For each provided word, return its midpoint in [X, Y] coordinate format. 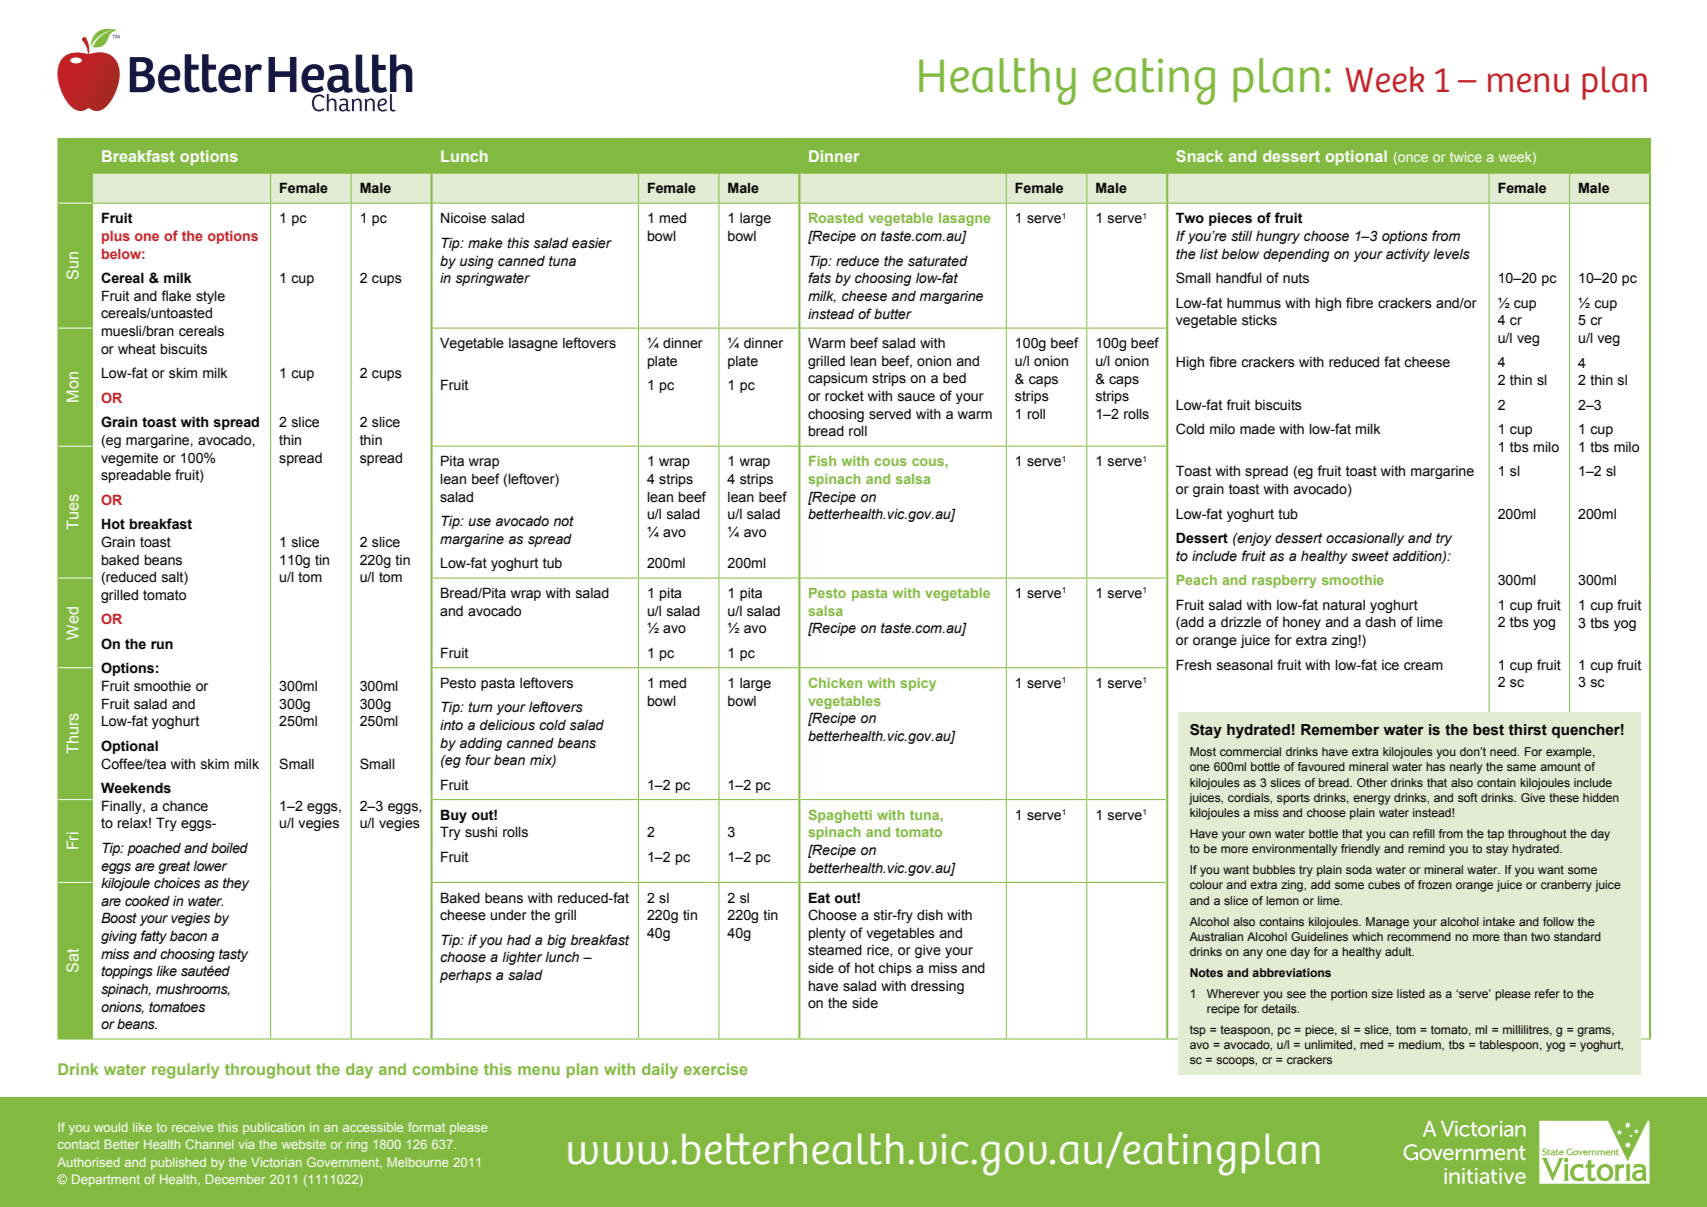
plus [116, 237]
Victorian [276, 1162]
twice [1466, 157]
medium [1421, 1045]
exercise [716, 1069]
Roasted [836, 218]
